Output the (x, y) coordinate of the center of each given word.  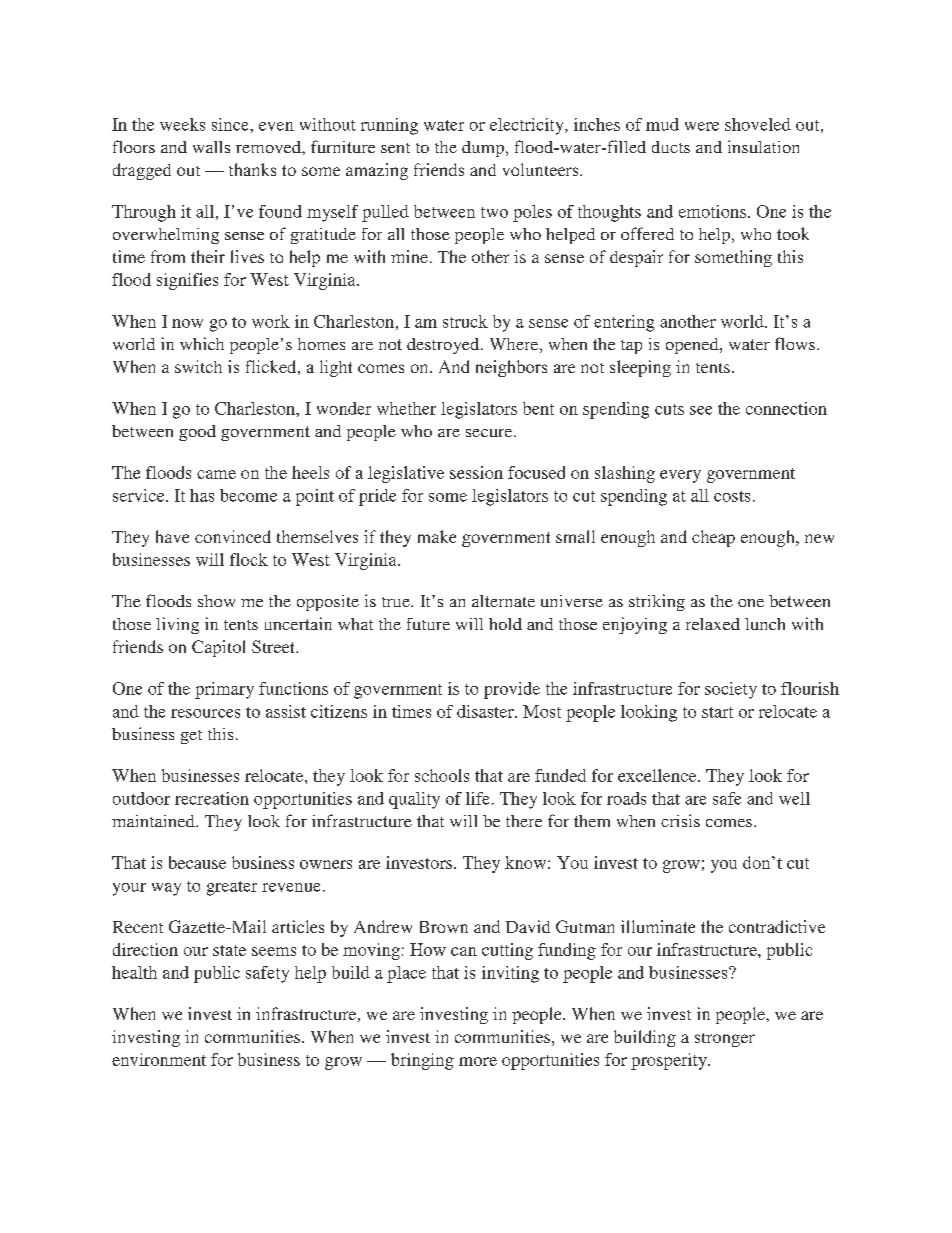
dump (483, 149)
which (202, 343)
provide (512, 690)
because (197, 862)
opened (693, 346)
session (476, 472)
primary (224, 690)
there (524, 821)
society (731, 690)
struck (465, 321)
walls (211, 147)
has (202, 495)
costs (732, 496)
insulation (763, 146)
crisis (680, 820)
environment (159, 1059)
